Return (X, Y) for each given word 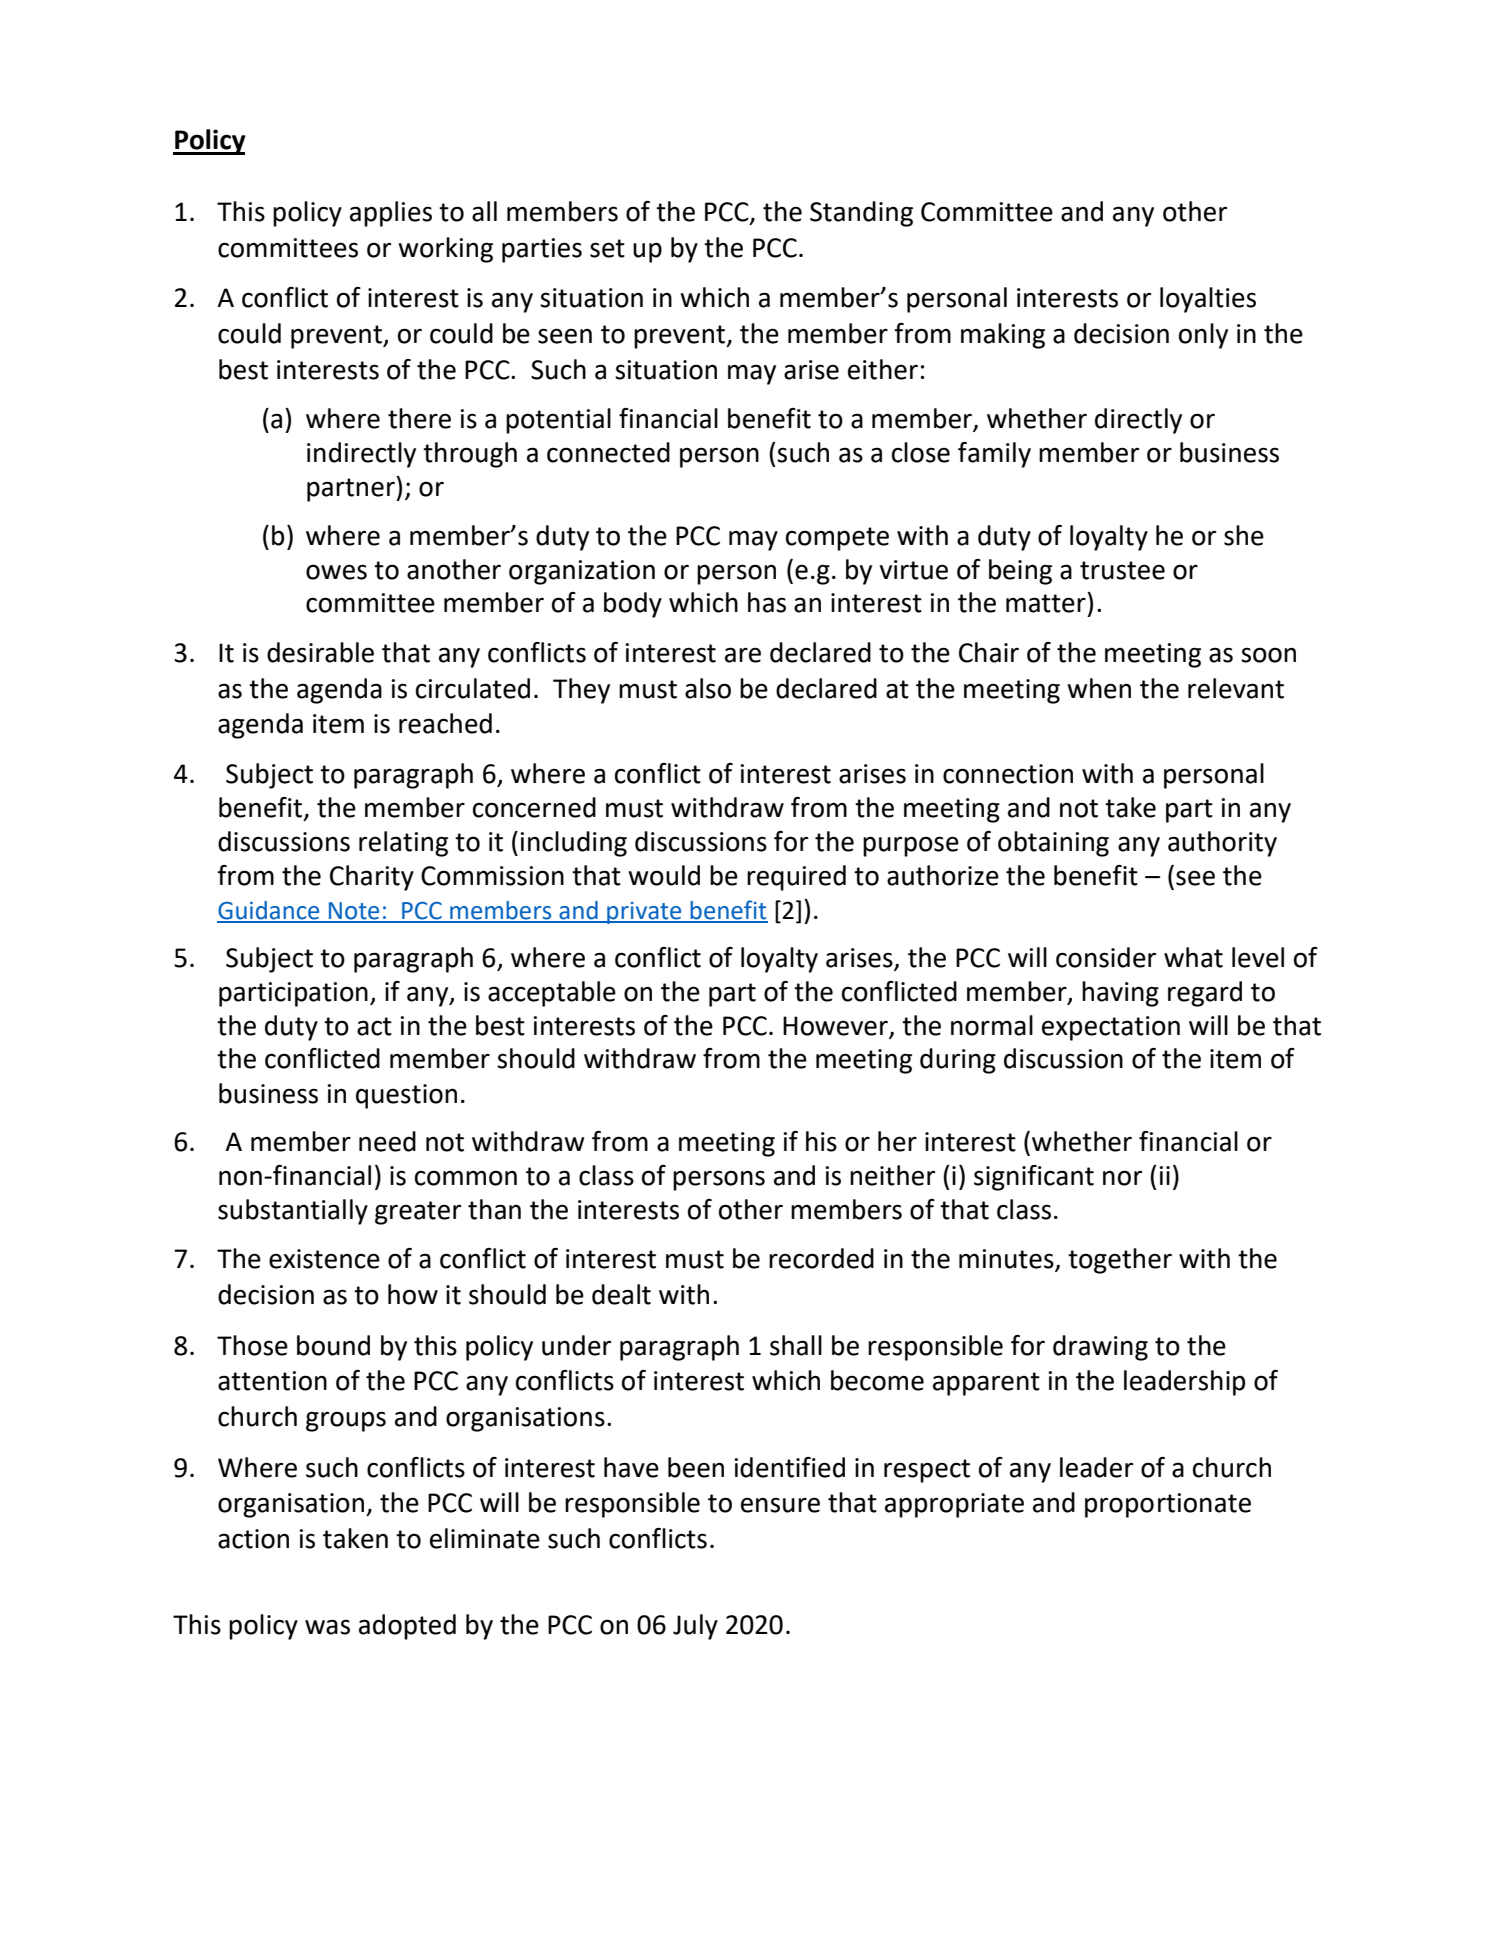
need (387, 1141)
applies (391, 214)
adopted (407, 1627)
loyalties (1208, 300)
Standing (861, 214)
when (1099, 688)
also (708, 688)
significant (1034, 1178)
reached (445, 723)
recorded (821, 1258)
